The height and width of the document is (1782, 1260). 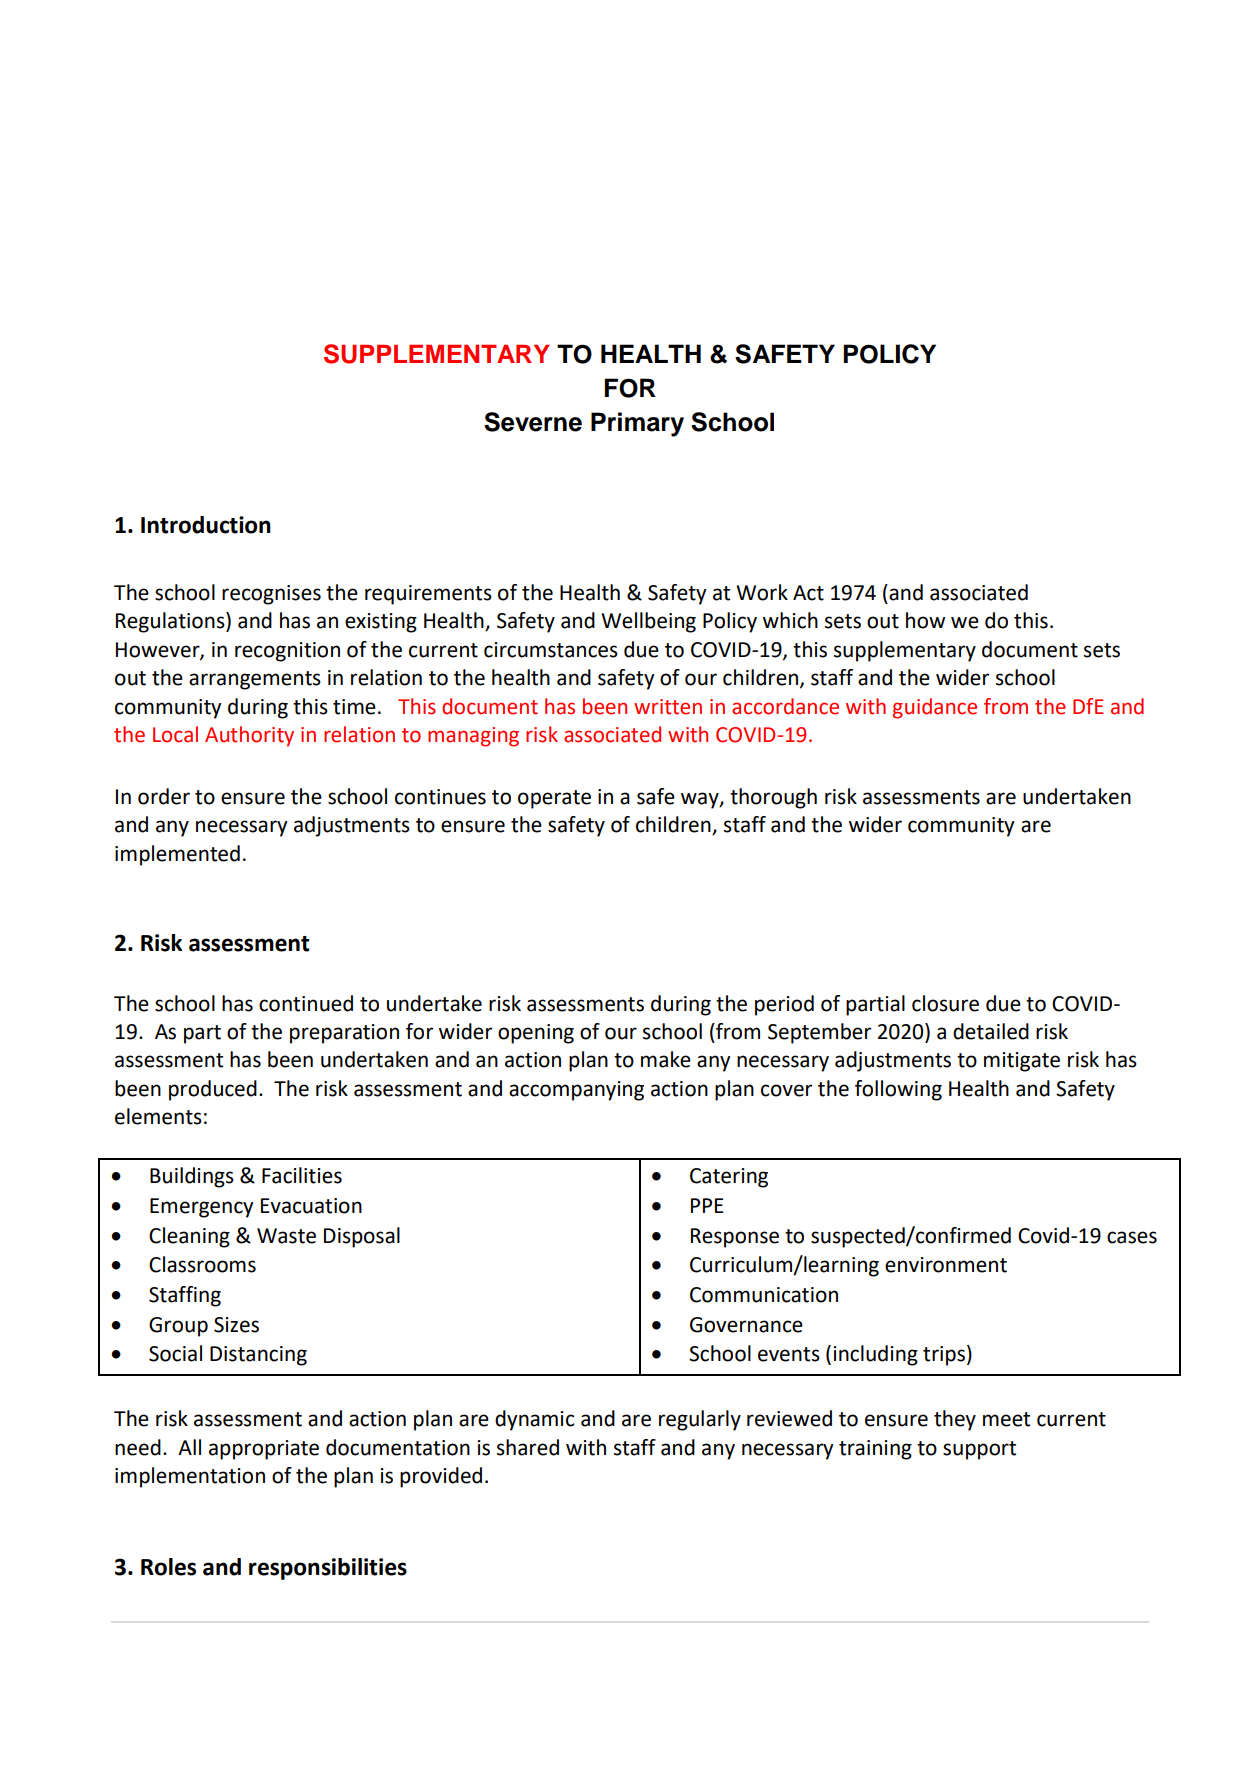 What do you see at coordinates (762, 592) in the document?
I see `Work` at bounding box center [762, 592].
